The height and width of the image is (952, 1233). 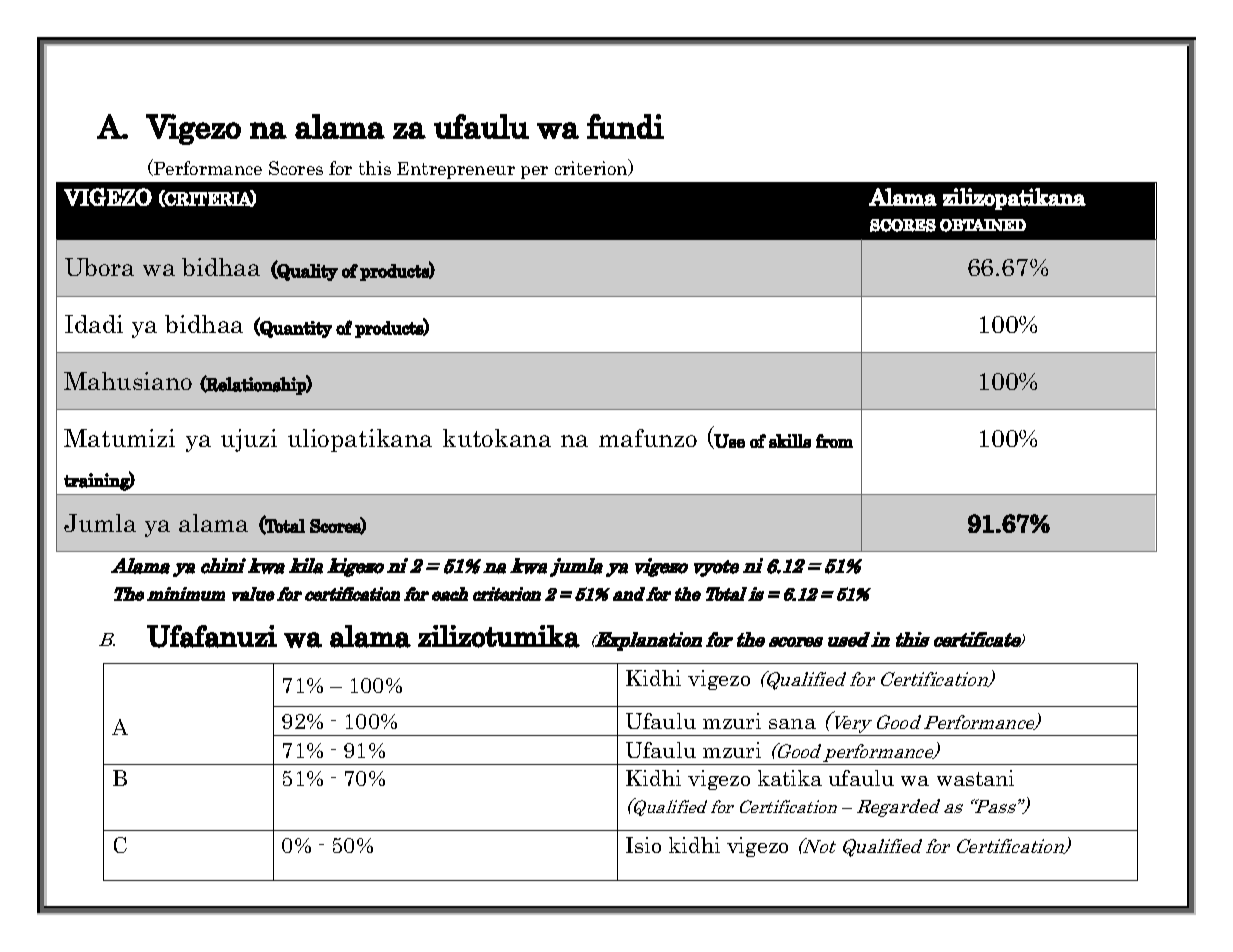 What do you see at coordinates (456, 170) in the image?
I see `Entrepreneur` at bounding box center [456, 170].
